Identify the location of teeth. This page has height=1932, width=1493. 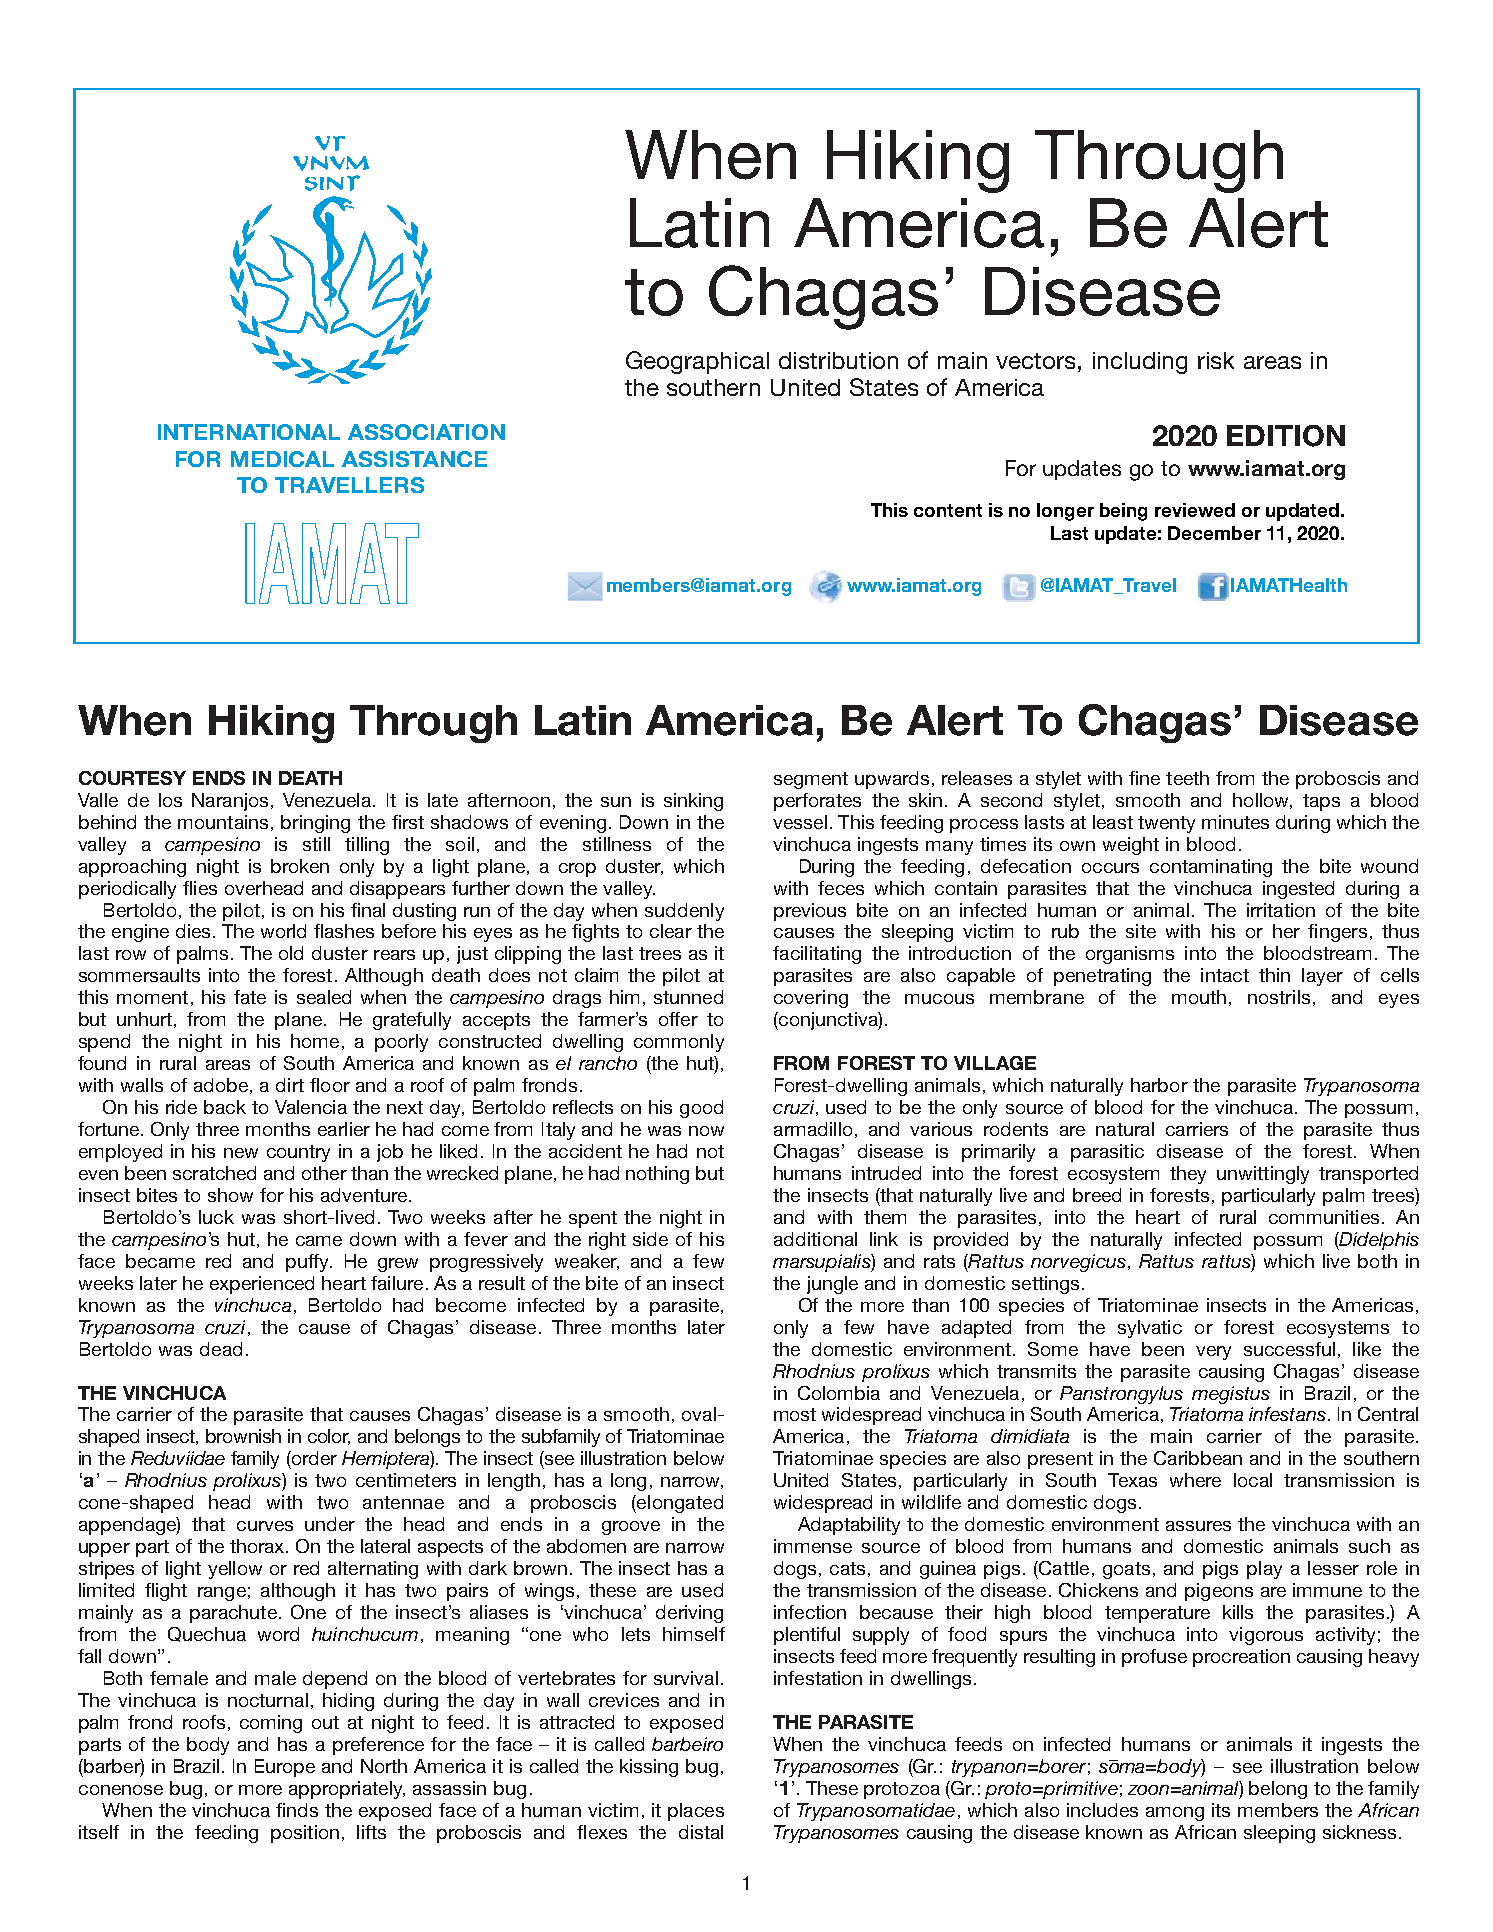
(1187, 778).
